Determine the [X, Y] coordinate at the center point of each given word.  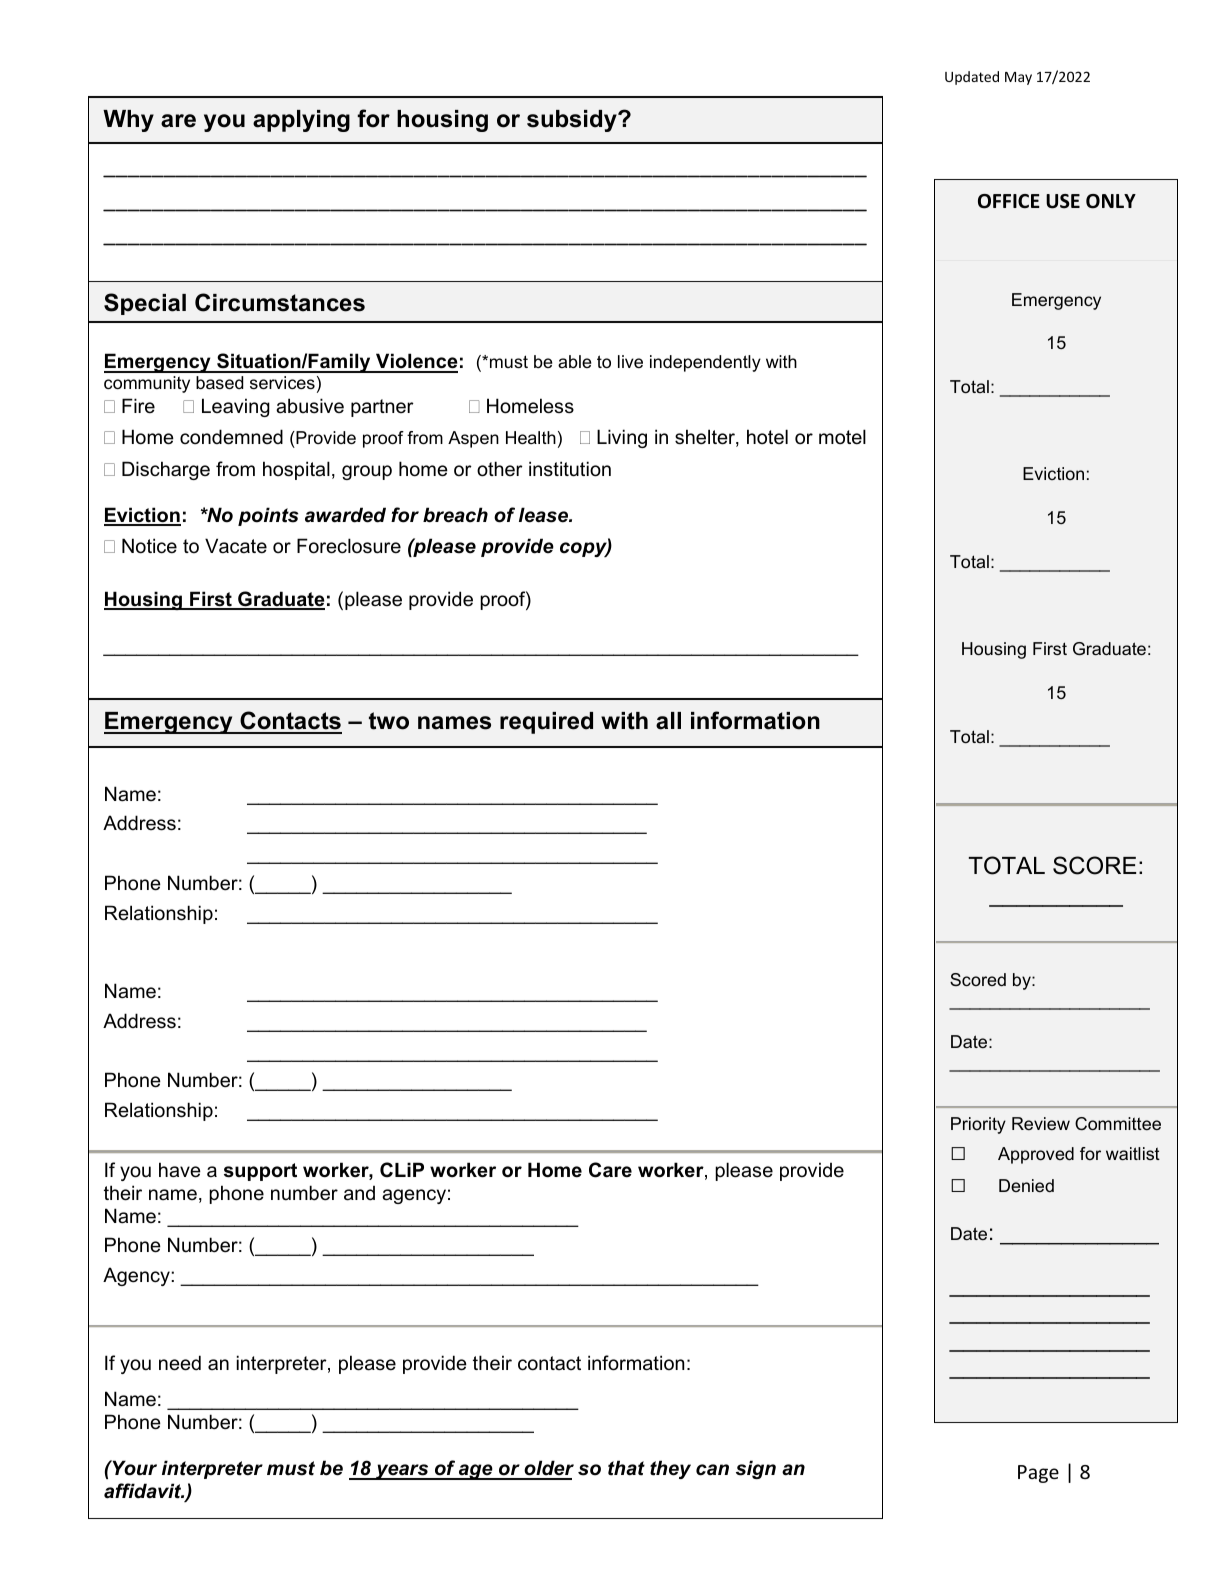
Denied [1026, 1185]
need [180, 1363]
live [630, 361]
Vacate [236, 546]
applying [301, 121]
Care [610, 1170]
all [668, 721]
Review [1041, 1123]
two [389, 721]
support [260, 1172]
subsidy [573, 121]
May [1018, 78]
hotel [767, 437]
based [219, 383]
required [546, 723]
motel [842, 437]
